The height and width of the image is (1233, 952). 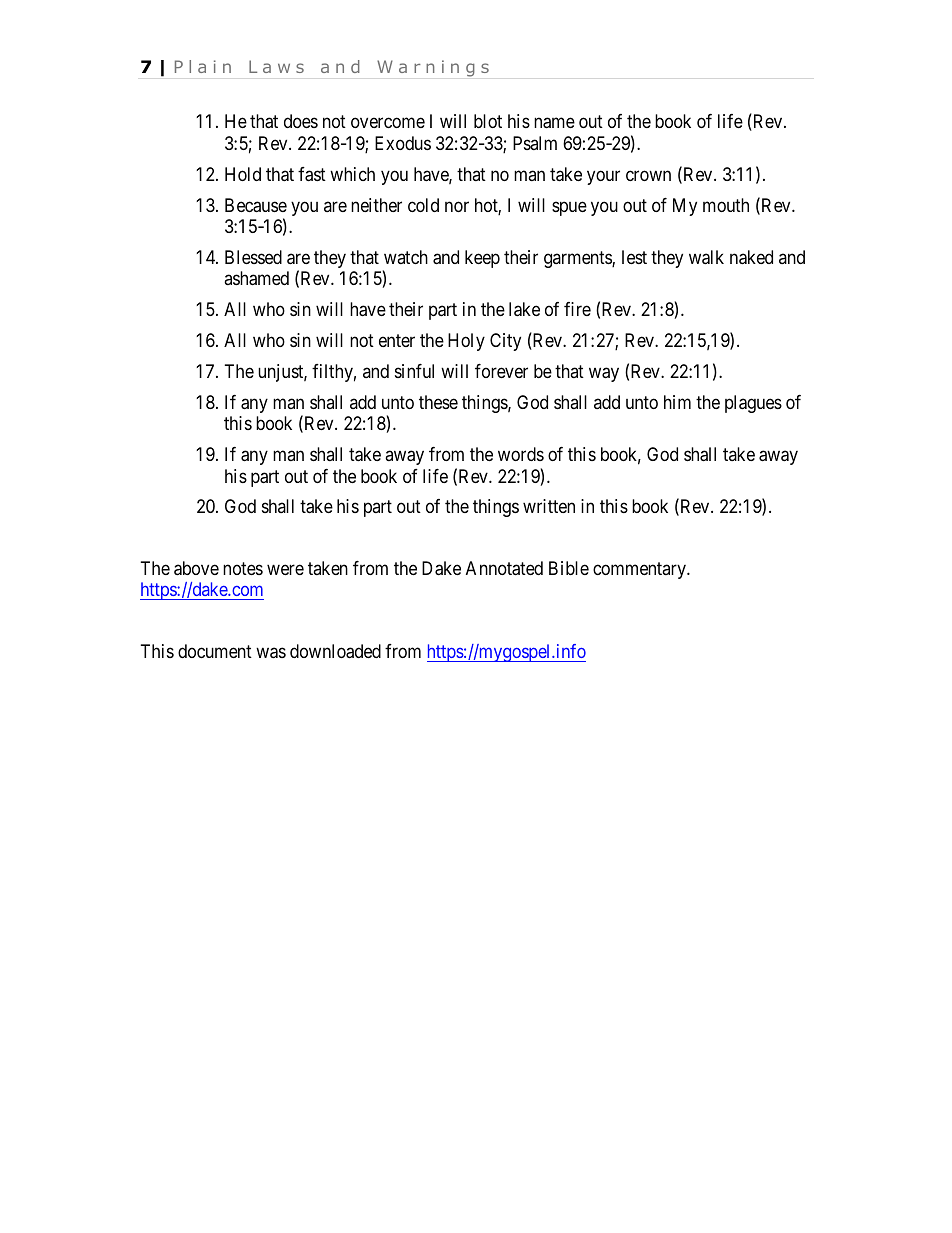 What do you see at coordinates (414, 371) in the image?
I see `sinful` at bounding box center [414, 371].
